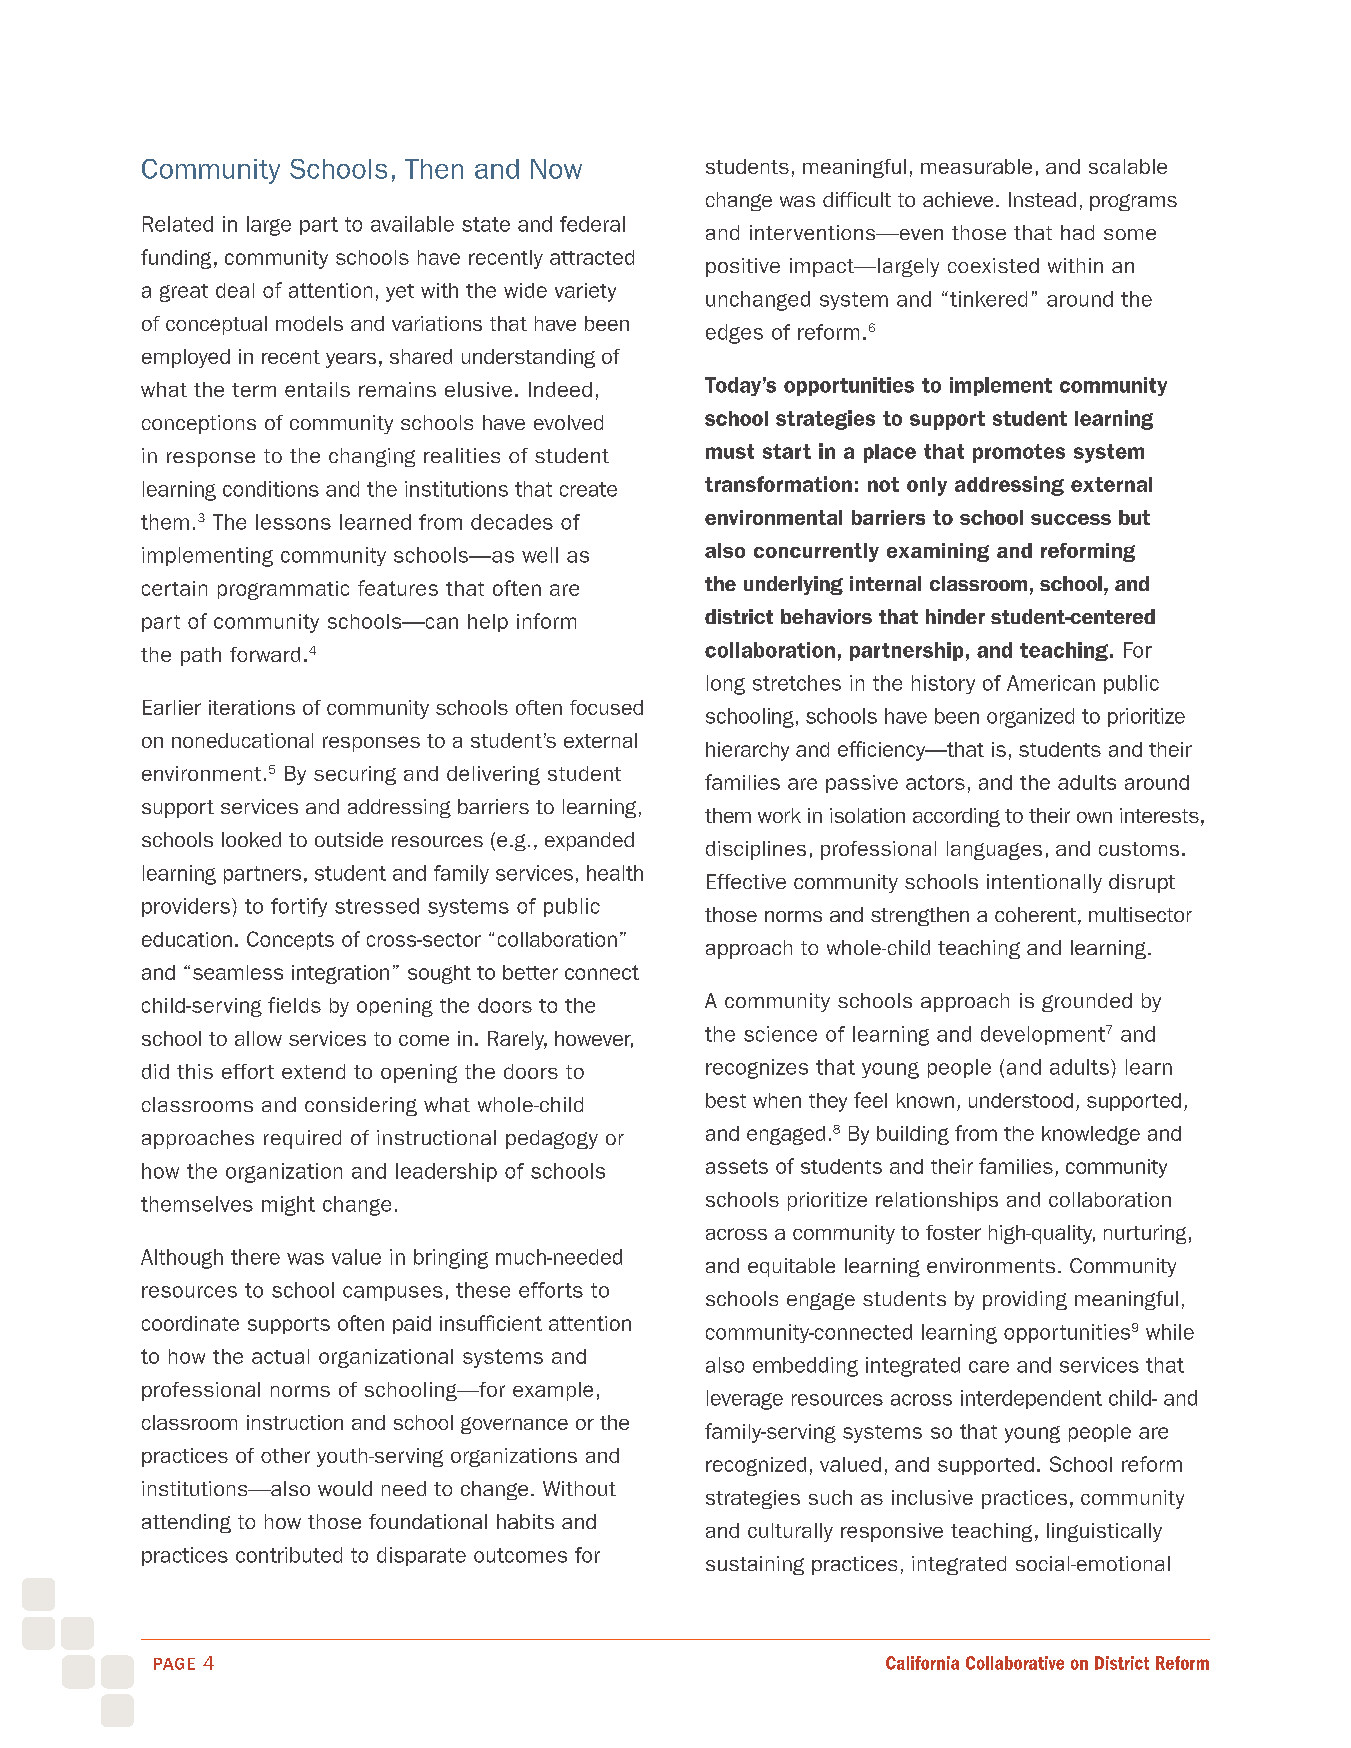  What do you see at coordinates (178, 224) in the page?
I see `Related` at bounding box center [178, 224].
